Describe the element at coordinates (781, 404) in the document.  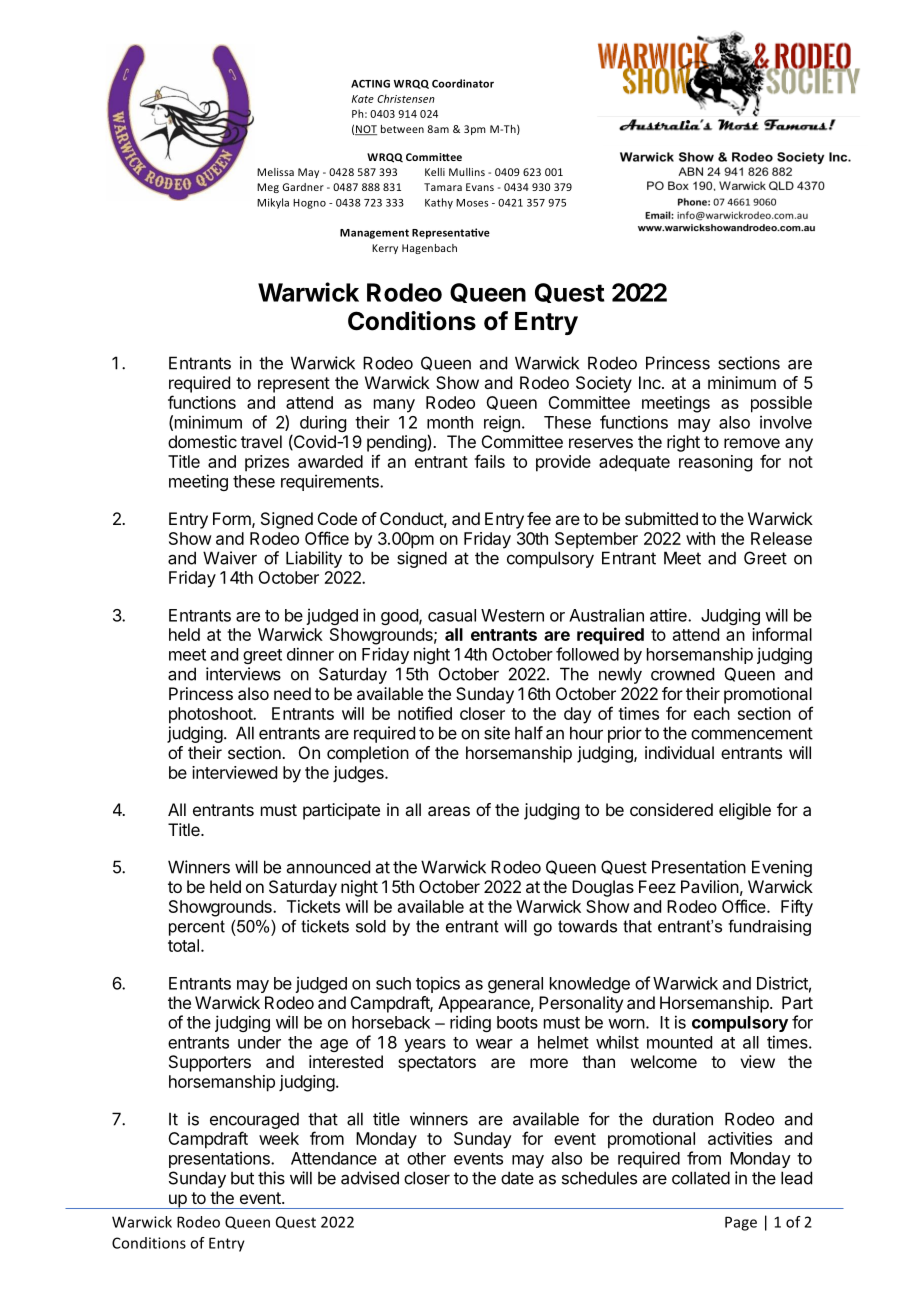
I see `possible` at that location.
